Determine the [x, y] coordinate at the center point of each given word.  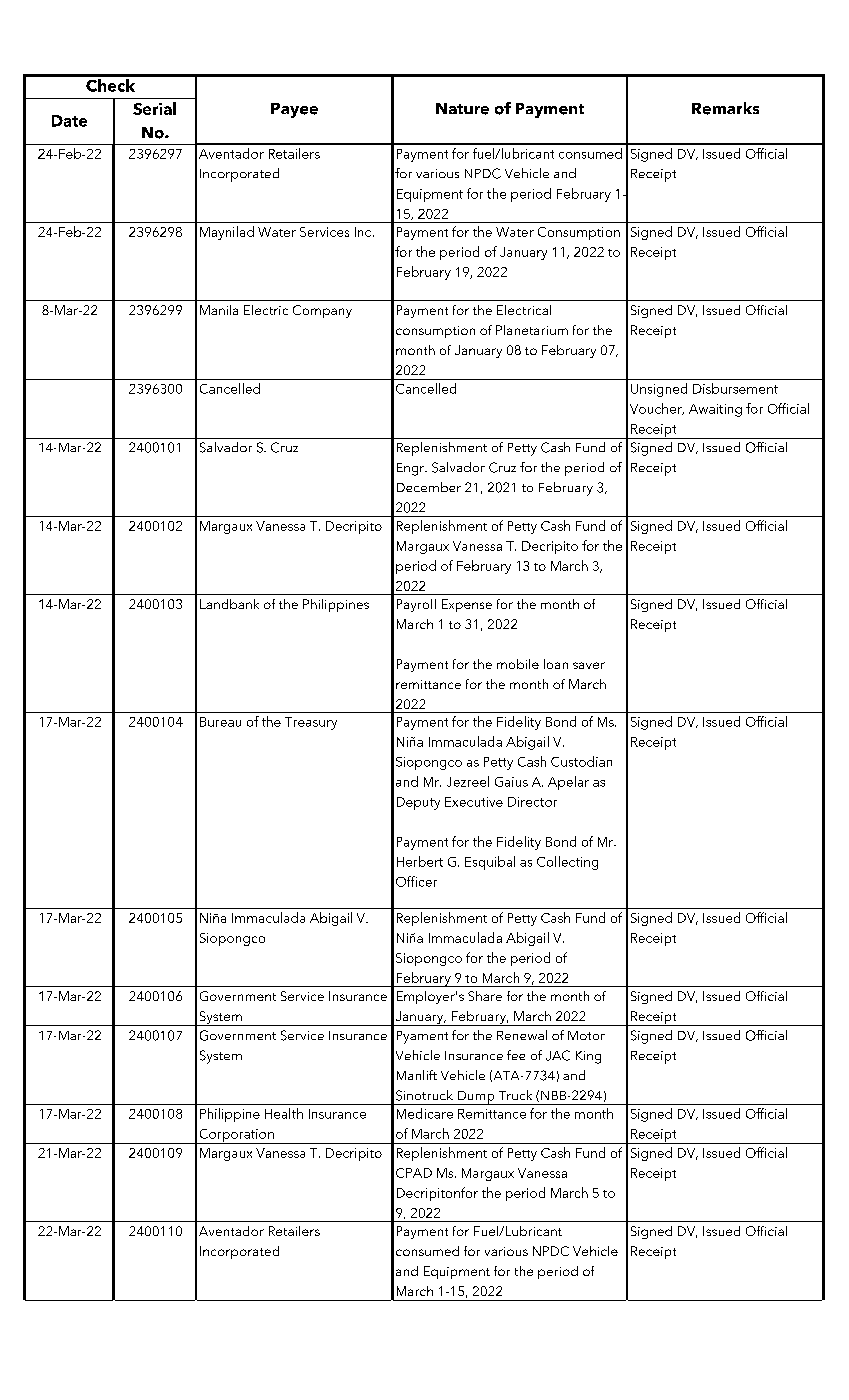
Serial [154, 108]
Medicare [425, 1113]
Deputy [418, 803]
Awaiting [715, 410]
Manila [219, 310]
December [429, 487]
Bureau [220, 722]
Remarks [725, 108]
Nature [462, 109]
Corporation [236, 1136]
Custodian [581, 761]
